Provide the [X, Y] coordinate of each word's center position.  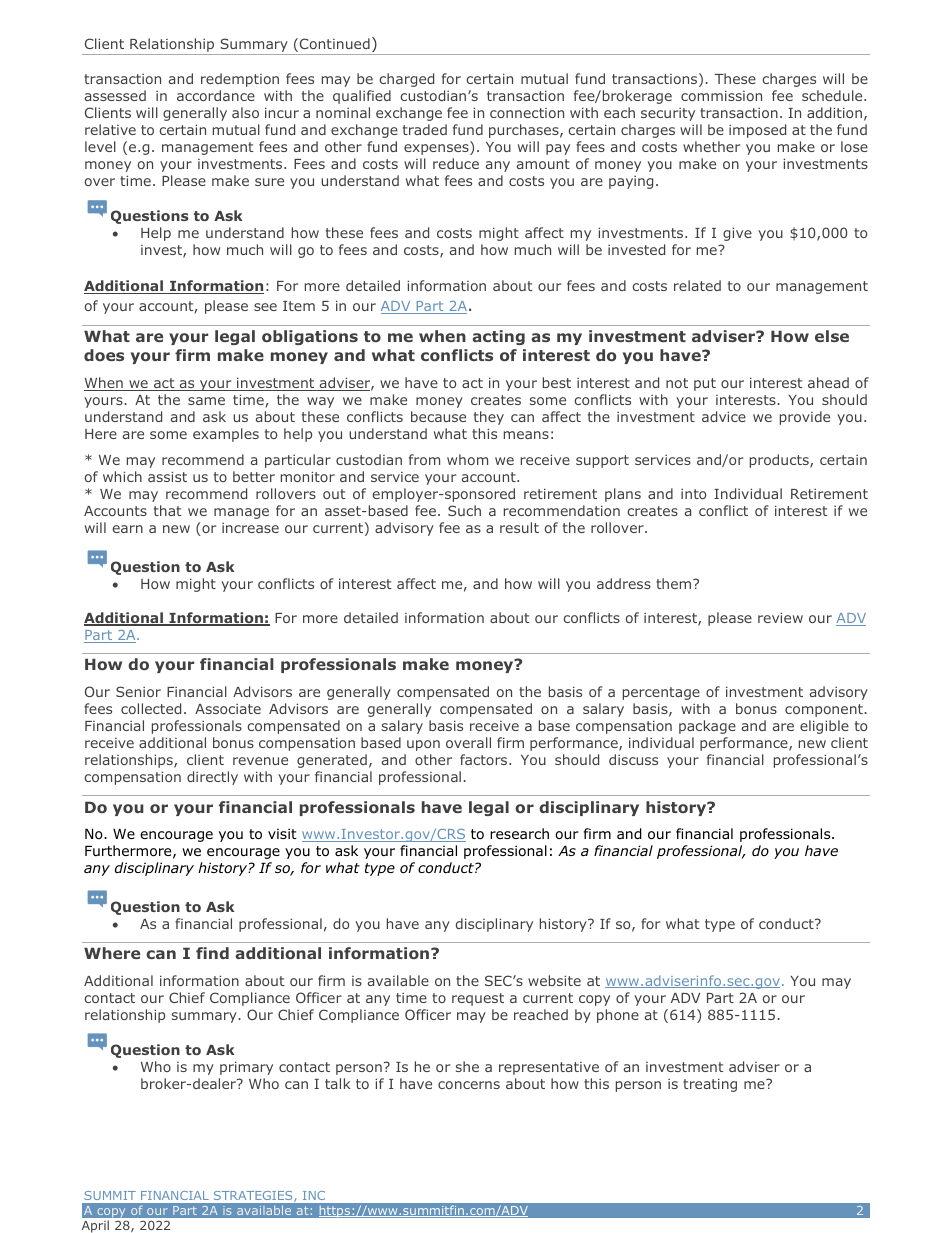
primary [246, 1068]
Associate [228, 709]
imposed [757, 131]
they [489, 418]
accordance [216, 95]
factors [485, 759]
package [707, 727]
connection [527, 113]
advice [724, 416]
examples [226, 435]
